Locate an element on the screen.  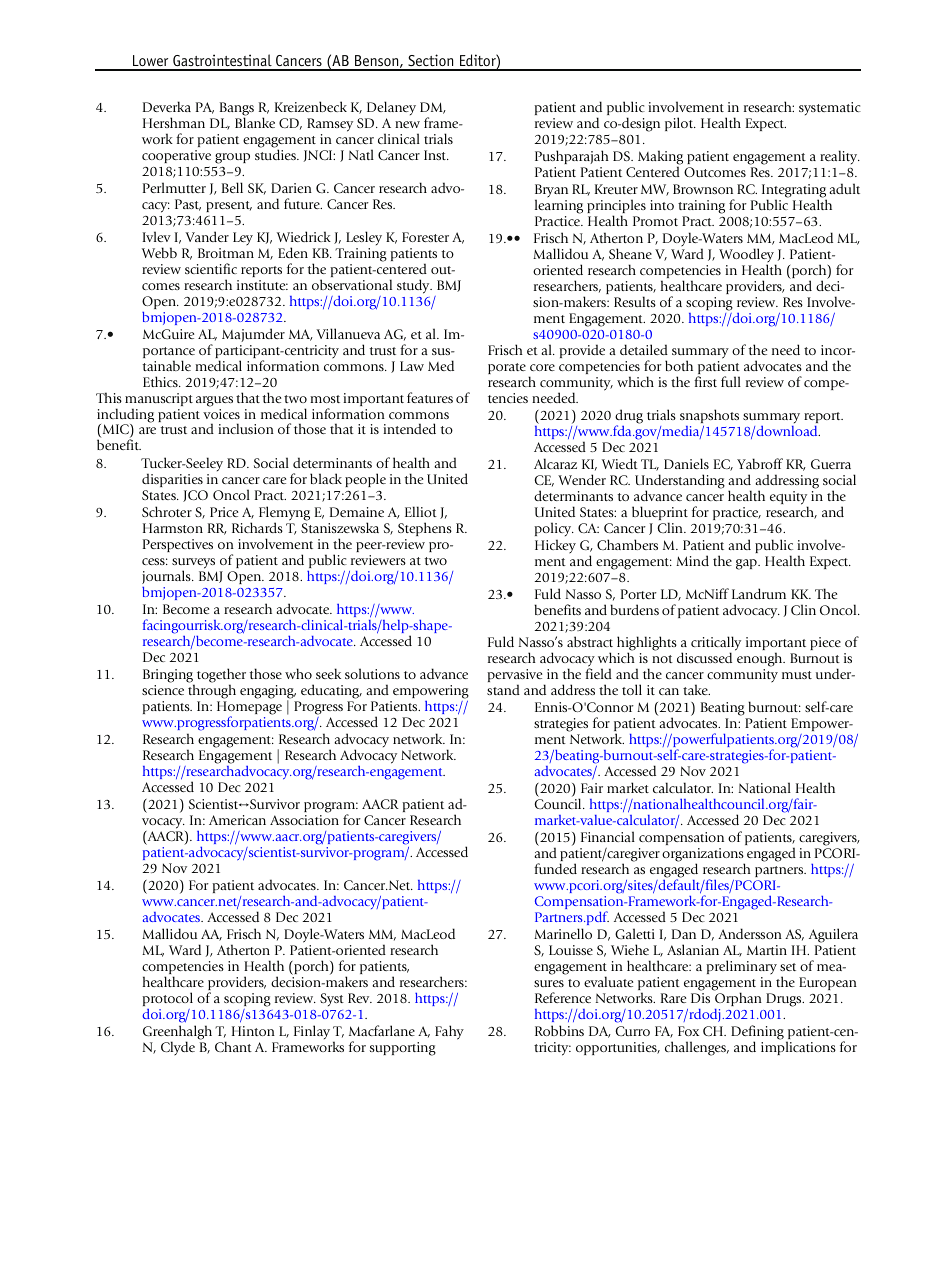
Section is located at coordinates (431, 62).
